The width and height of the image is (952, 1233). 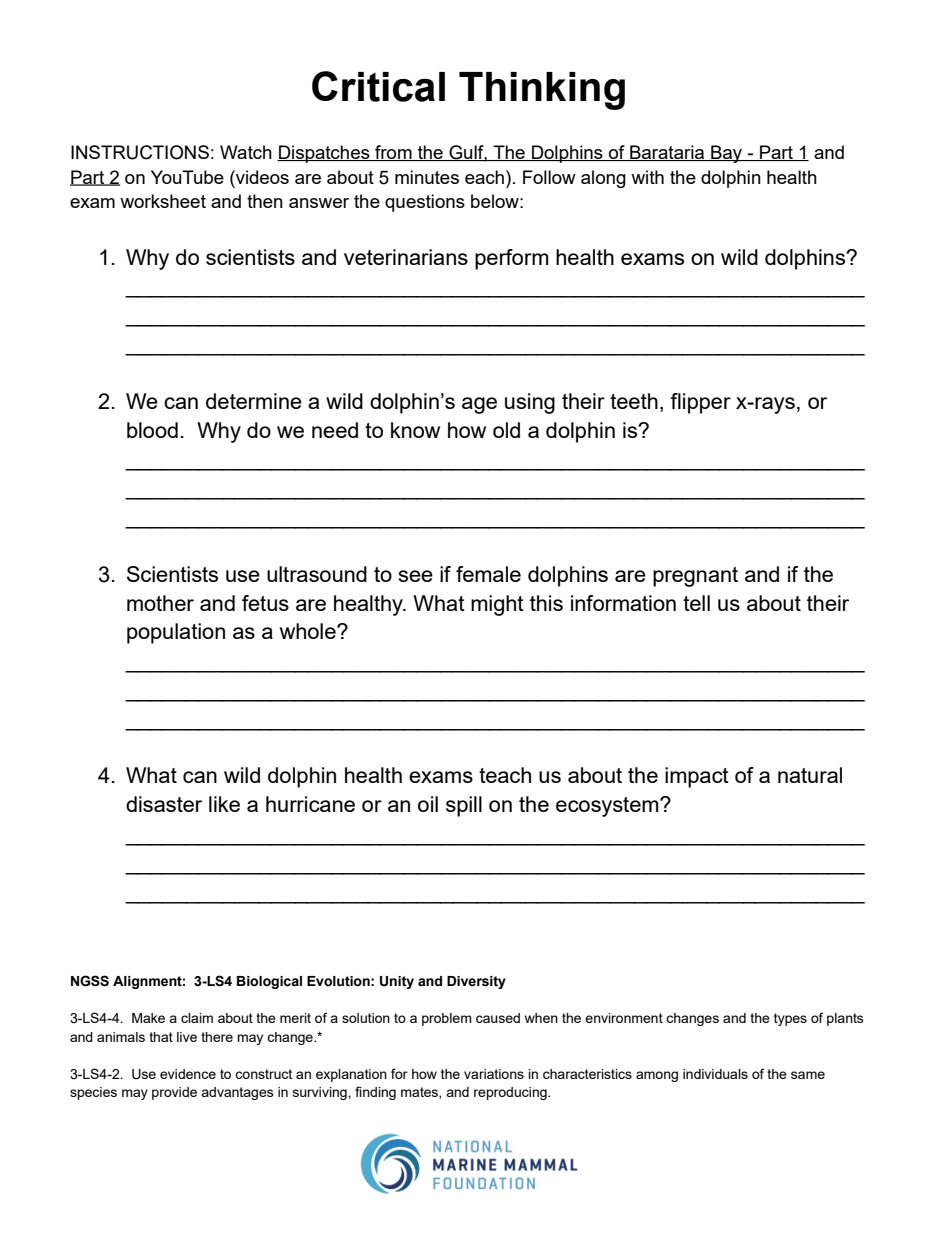 What do you see at coordinates (542, 91) in the image?
I see `Thinking` at bounding box center [542, 91].
